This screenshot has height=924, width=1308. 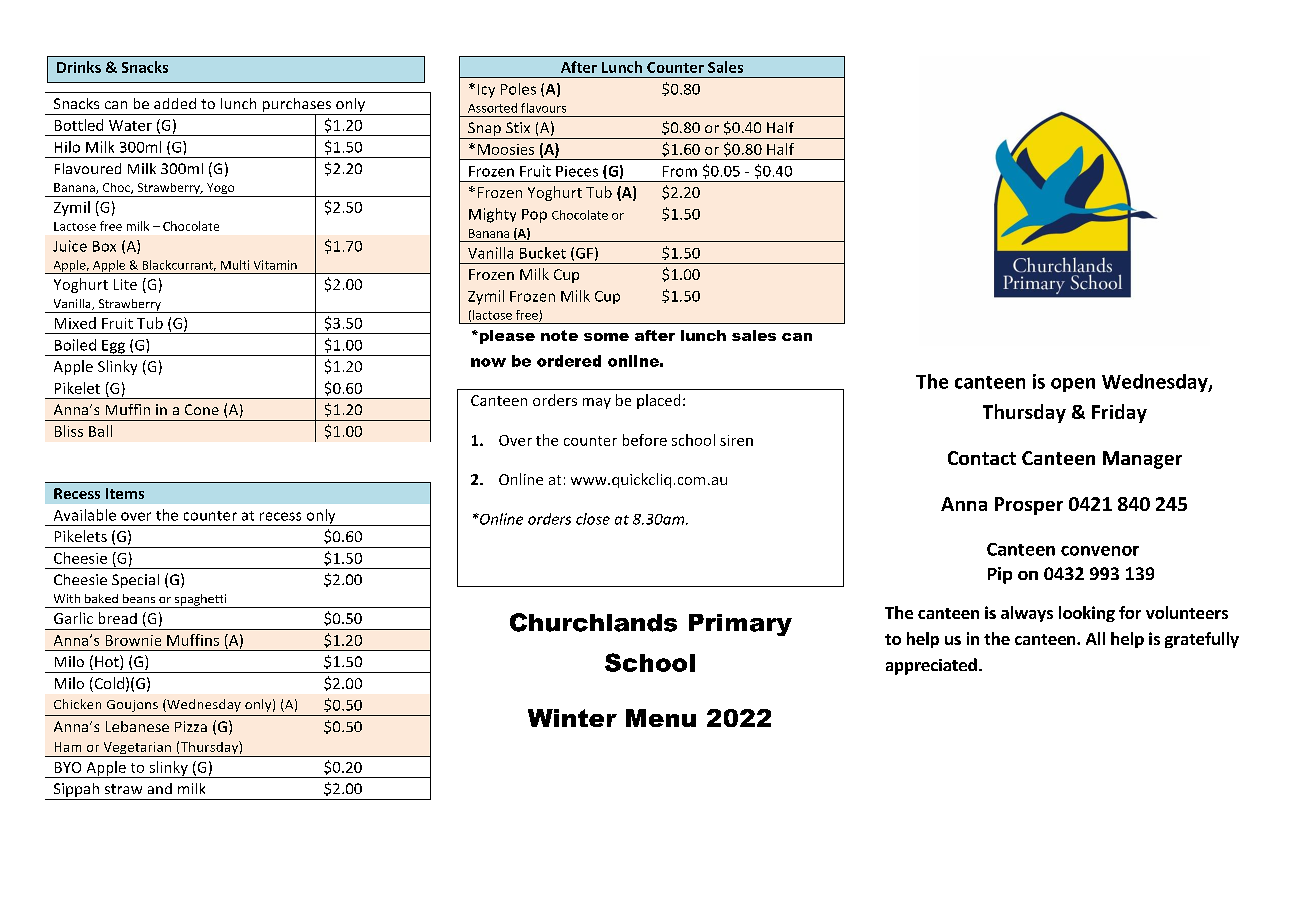 I want to click on Menu, so click(x=661, y=718).
